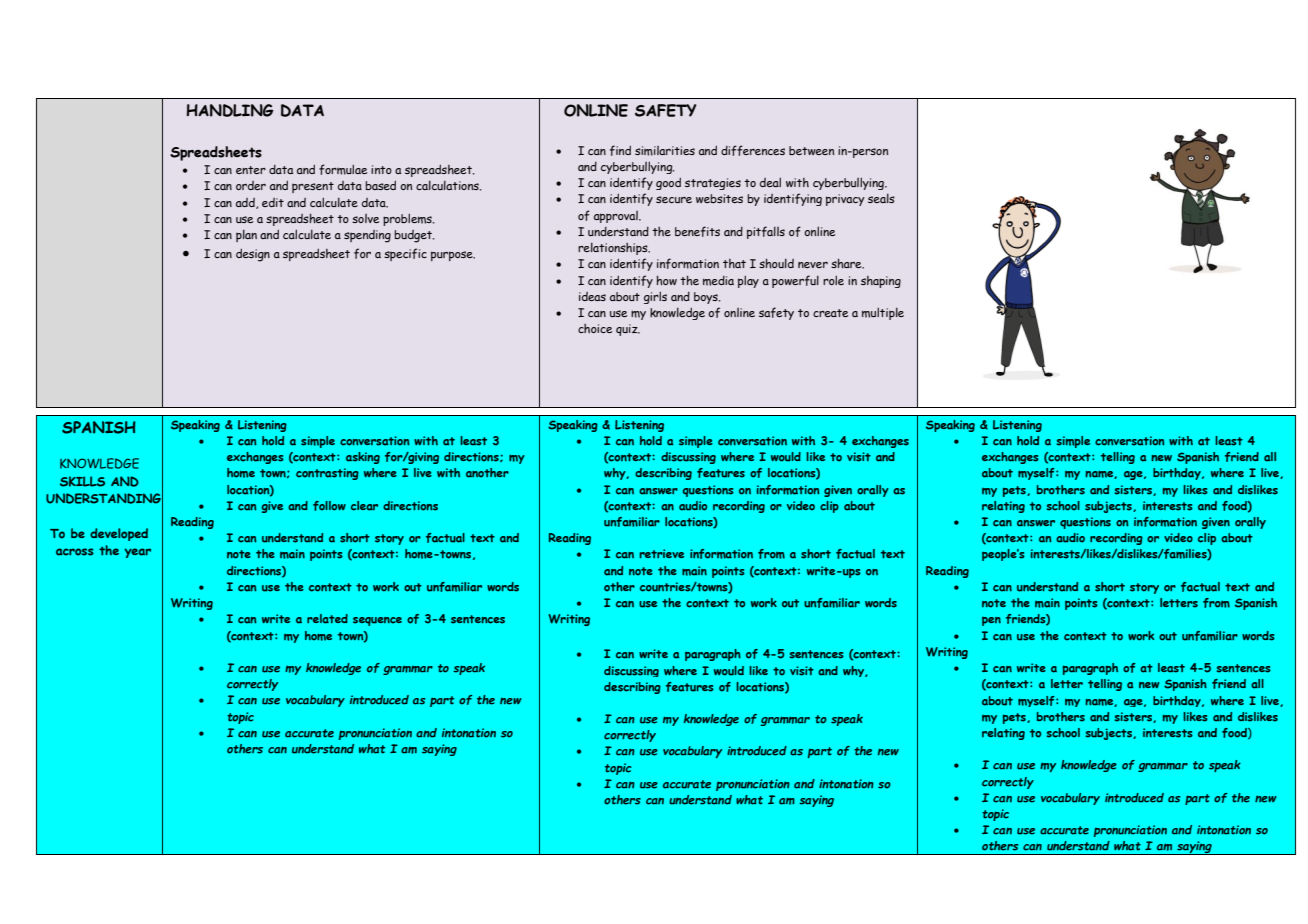 This screenshot has width=1308, height=924. I want to click on create, so click(830, 313).
